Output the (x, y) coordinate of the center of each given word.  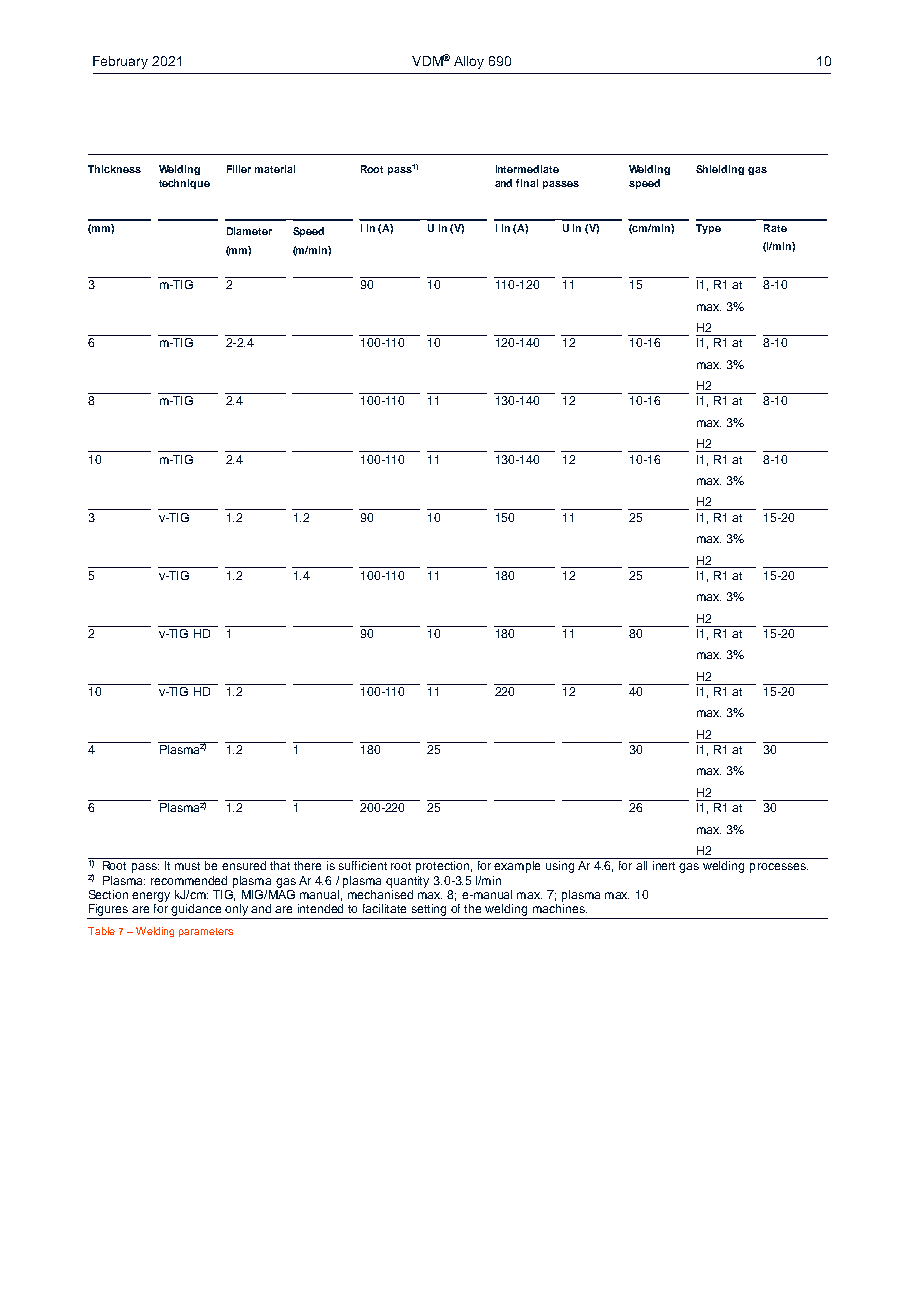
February (120, 62)
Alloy (469, 62)
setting (429, 911)
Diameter (249, 231)
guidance (197, 911)
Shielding (720, 170)
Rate (775, 228)
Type (708, 229)
